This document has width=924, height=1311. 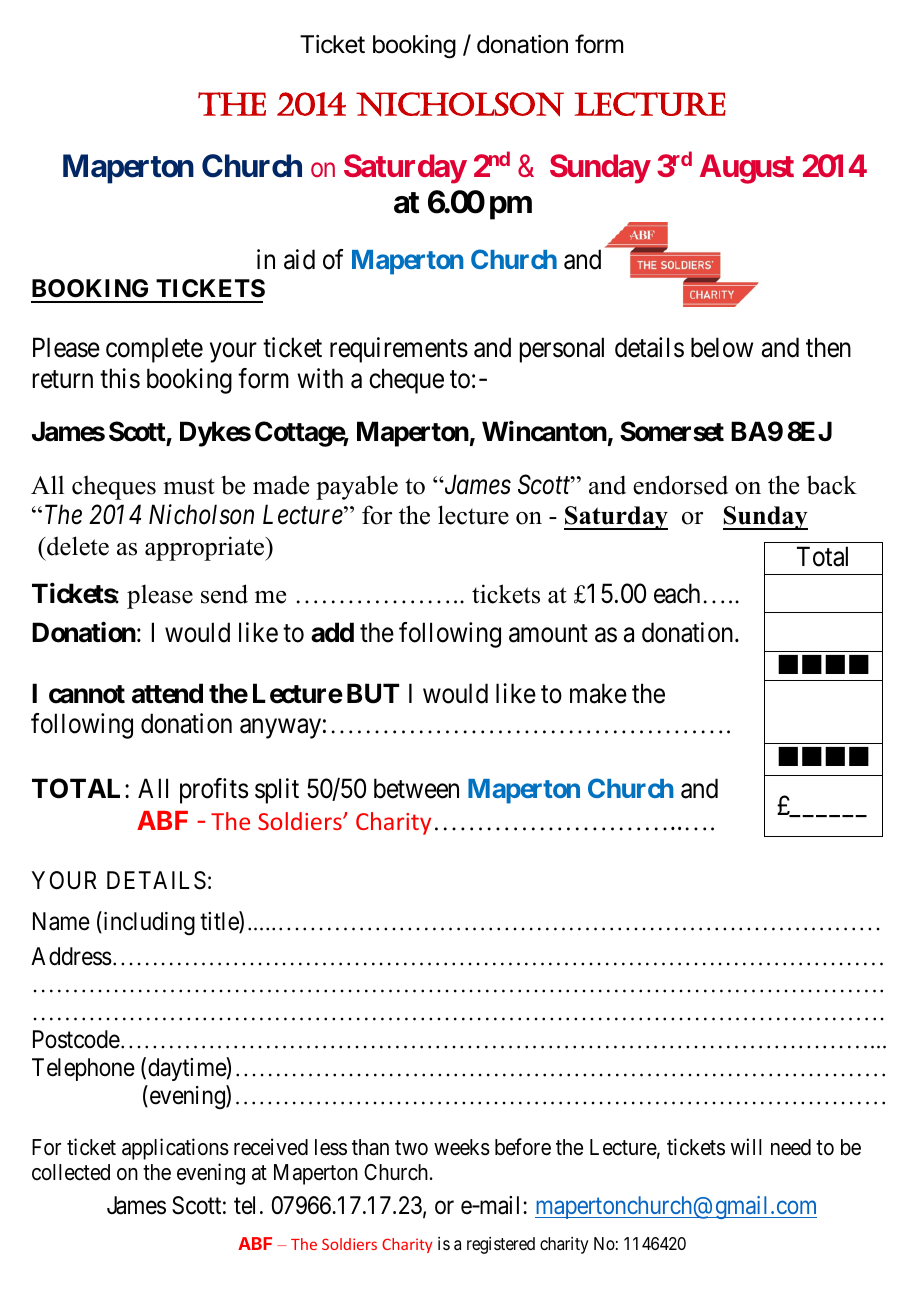 I want to click on endorsed, so click(x=680, y=485).
